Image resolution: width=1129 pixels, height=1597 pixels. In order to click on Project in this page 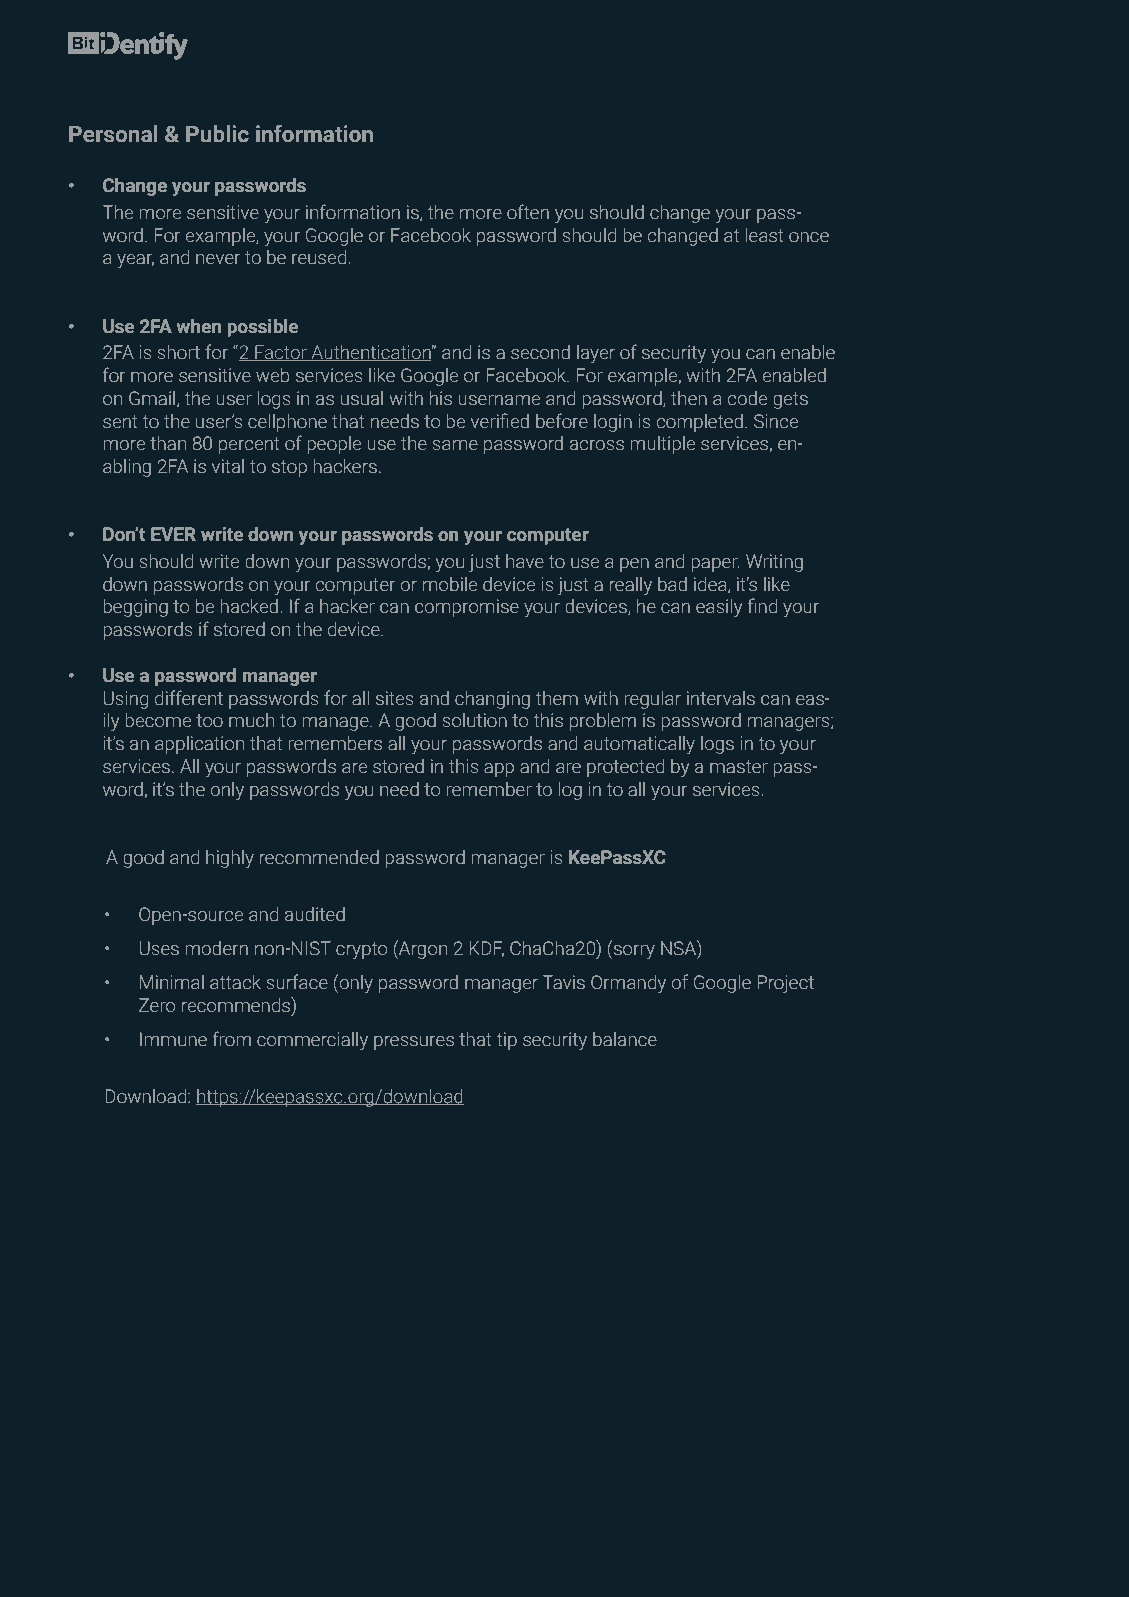, I will do `click(785, 984)`.
